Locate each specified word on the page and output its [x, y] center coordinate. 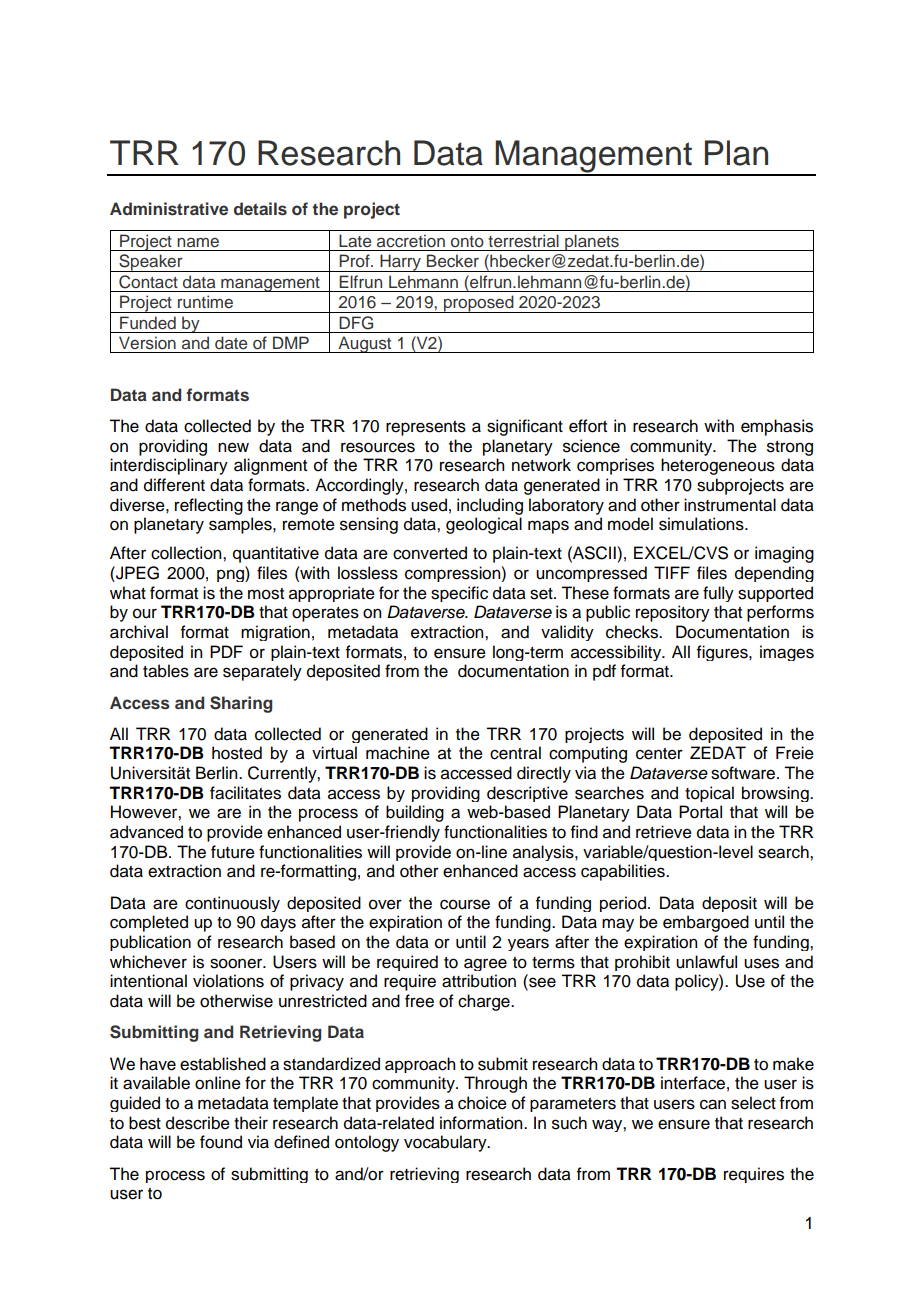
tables [166, 671]
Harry [400, 263]
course [465, 904]
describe [198, 1123]
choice [482, 1103]
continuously [232, 904]
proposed [479, 304]
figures [723, 653]
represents [426, 428]
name [198, 243]
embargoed [706, 923]
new [233, 447]
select [753, 1103]
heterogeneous [718, 466]
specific [459, 594]
